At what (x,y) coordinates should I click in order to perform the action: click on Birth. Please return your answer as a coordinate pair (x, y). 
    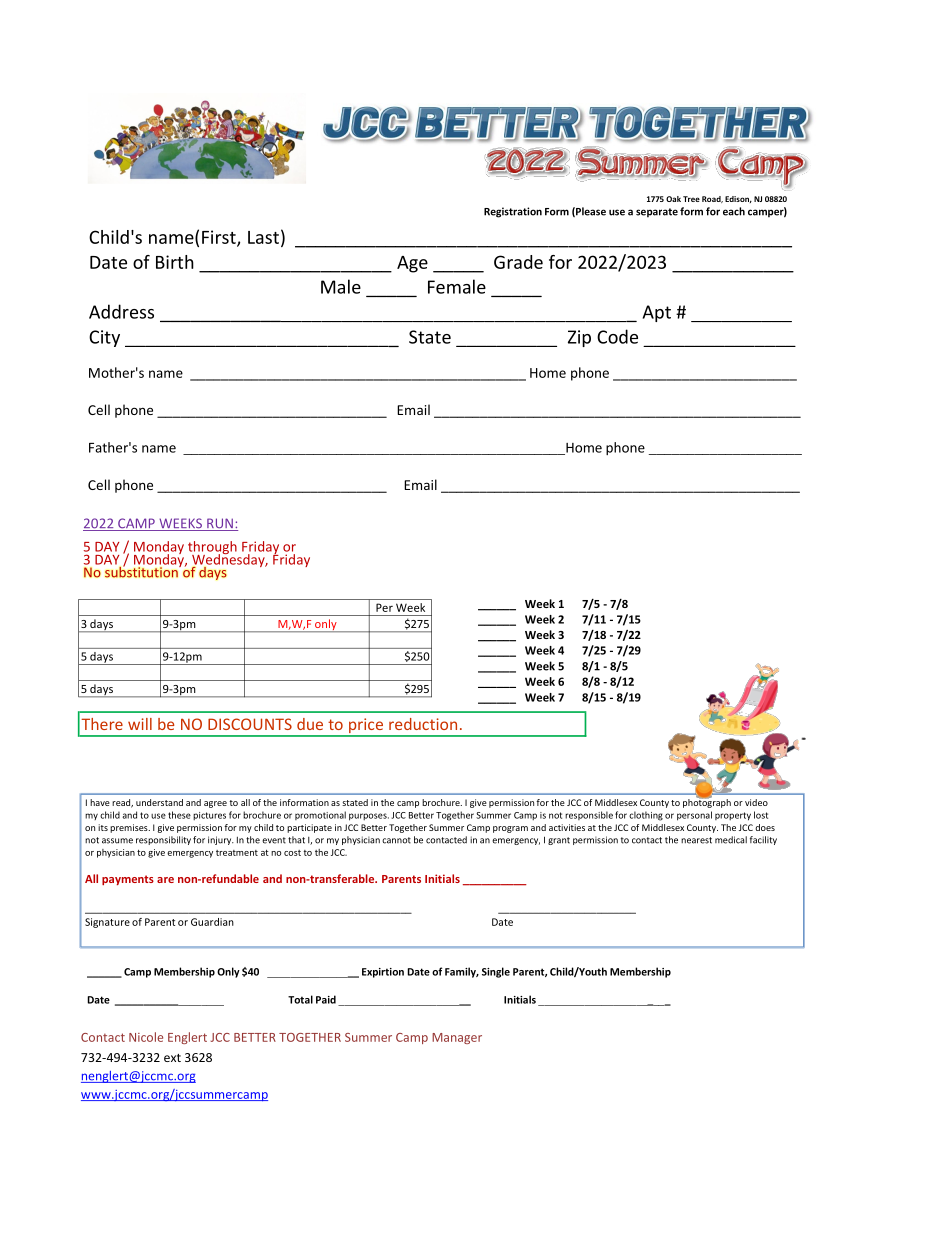
    Looking at the image, I should click on (175, 262).
